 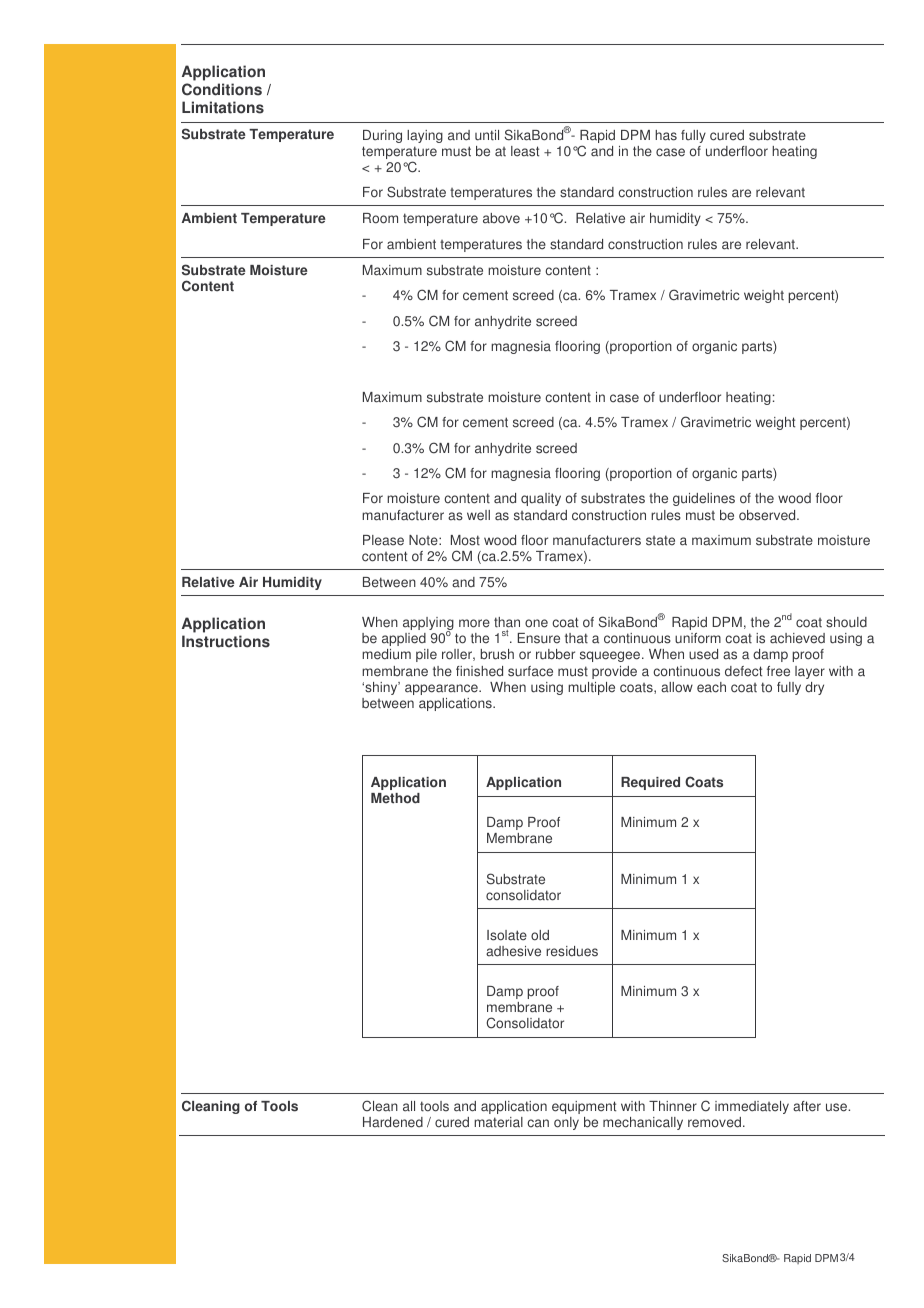 What do you see at coordinates (666, 135) in the screenshot?
I see `has` at bounding box center [666, 135].
